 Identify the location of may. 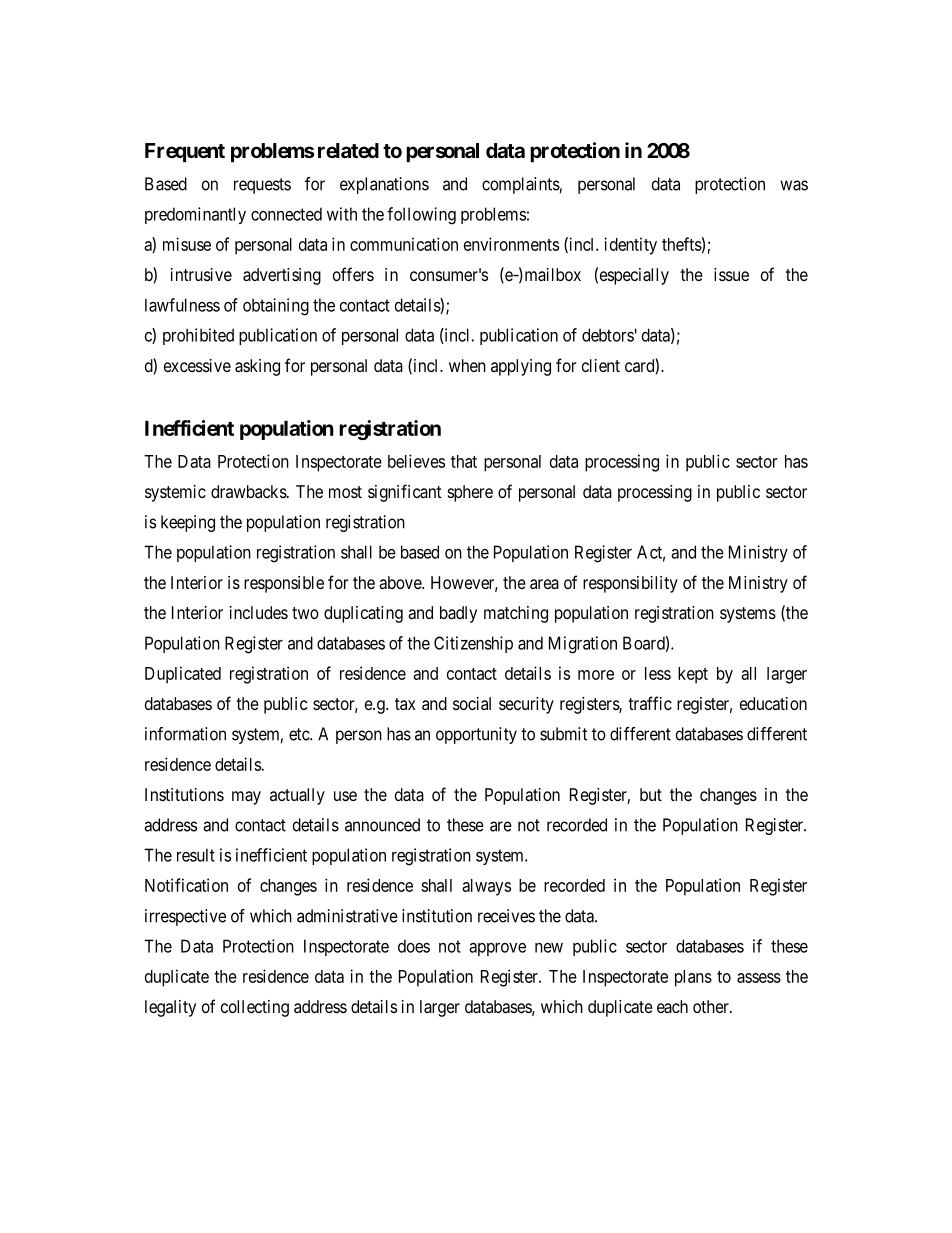
(246, 798).
